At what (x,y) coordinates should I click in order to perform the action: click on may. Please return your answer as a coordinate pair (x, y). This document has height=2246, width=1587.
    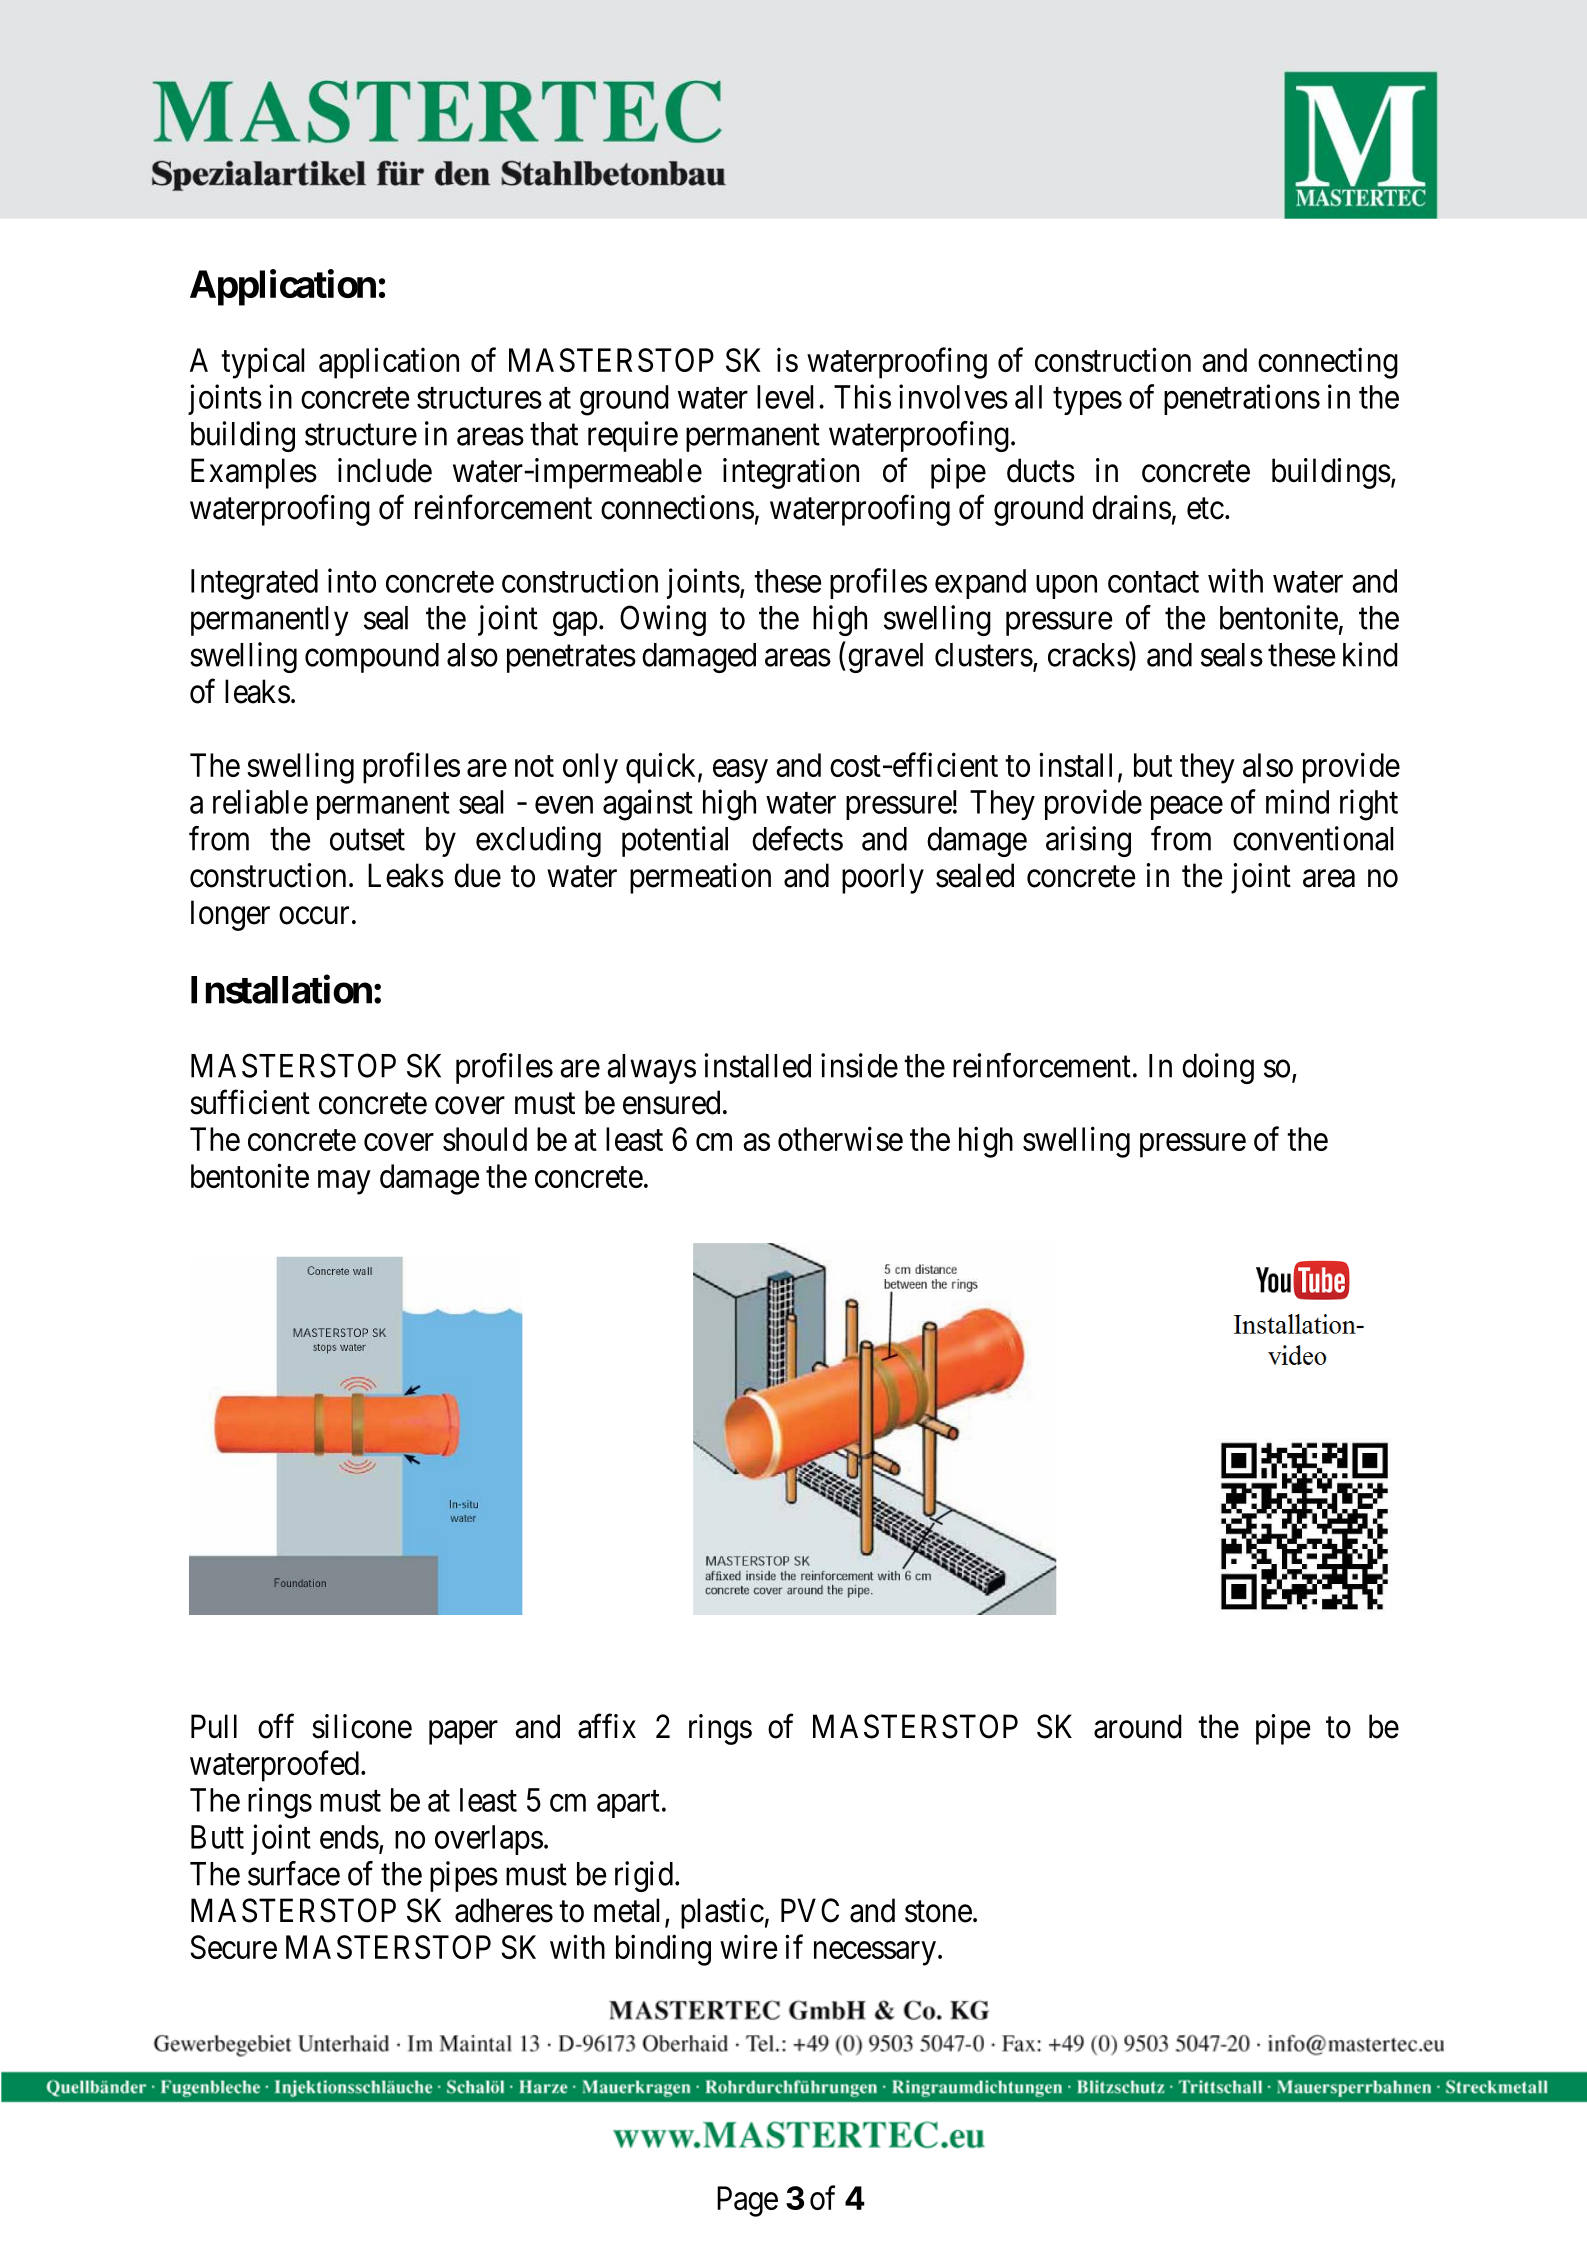
    Looking at the image, I should click on (344, 1182).
